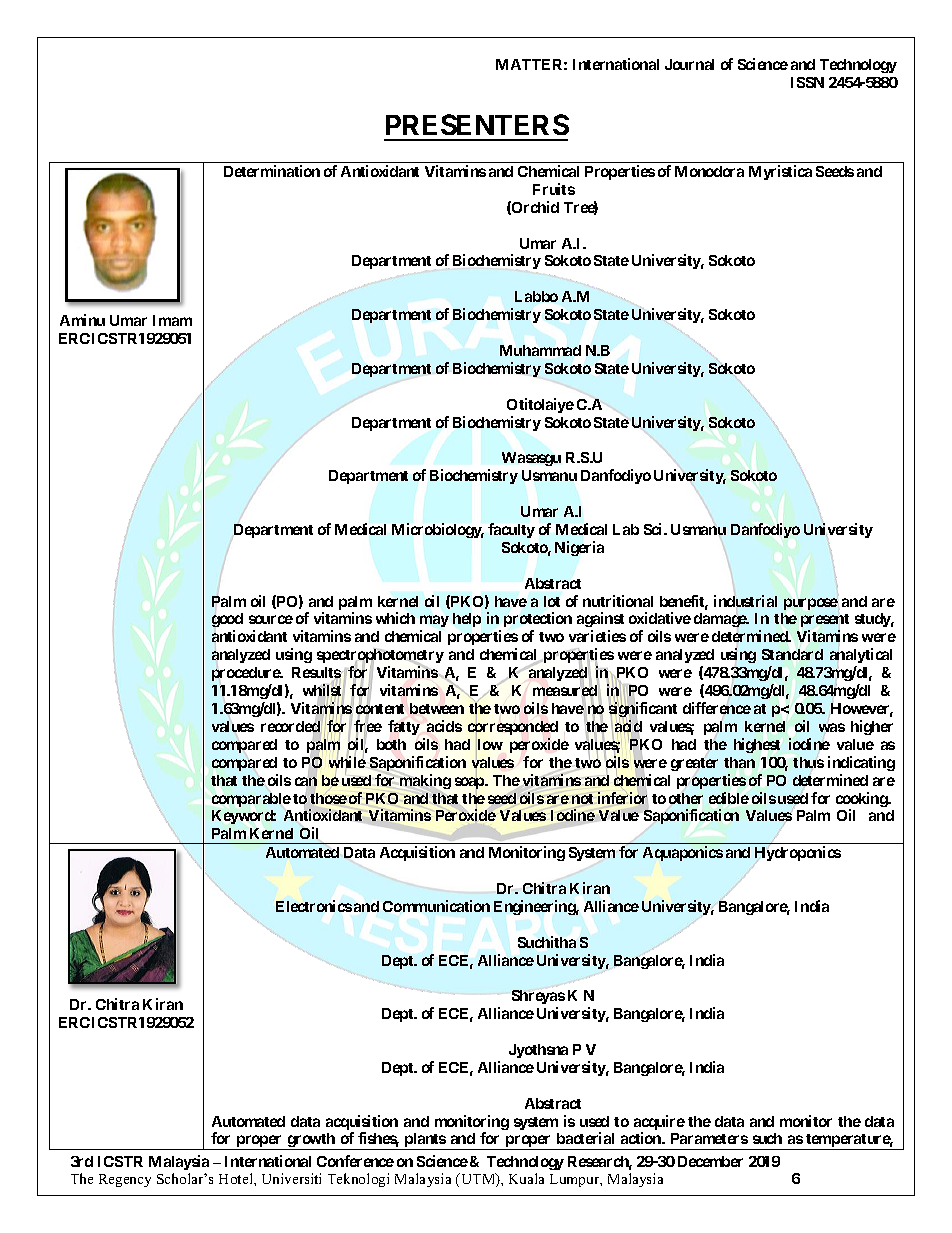  Describe the element at coordinates (745, 601) in the document. I see `industrial` at that location.
